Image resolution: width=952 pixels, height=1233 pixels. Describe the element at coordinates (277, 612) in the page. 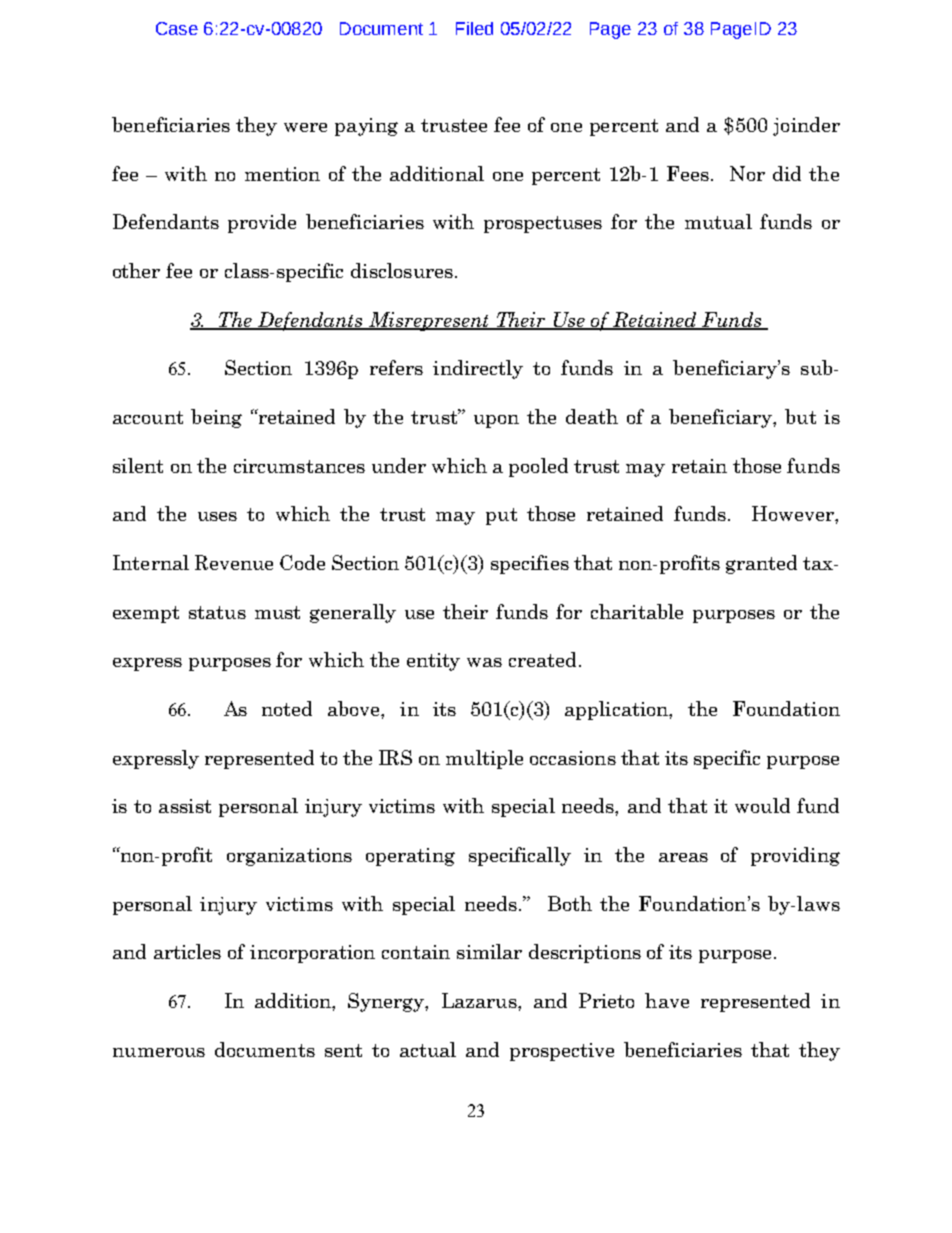

I see `must` at that location.
